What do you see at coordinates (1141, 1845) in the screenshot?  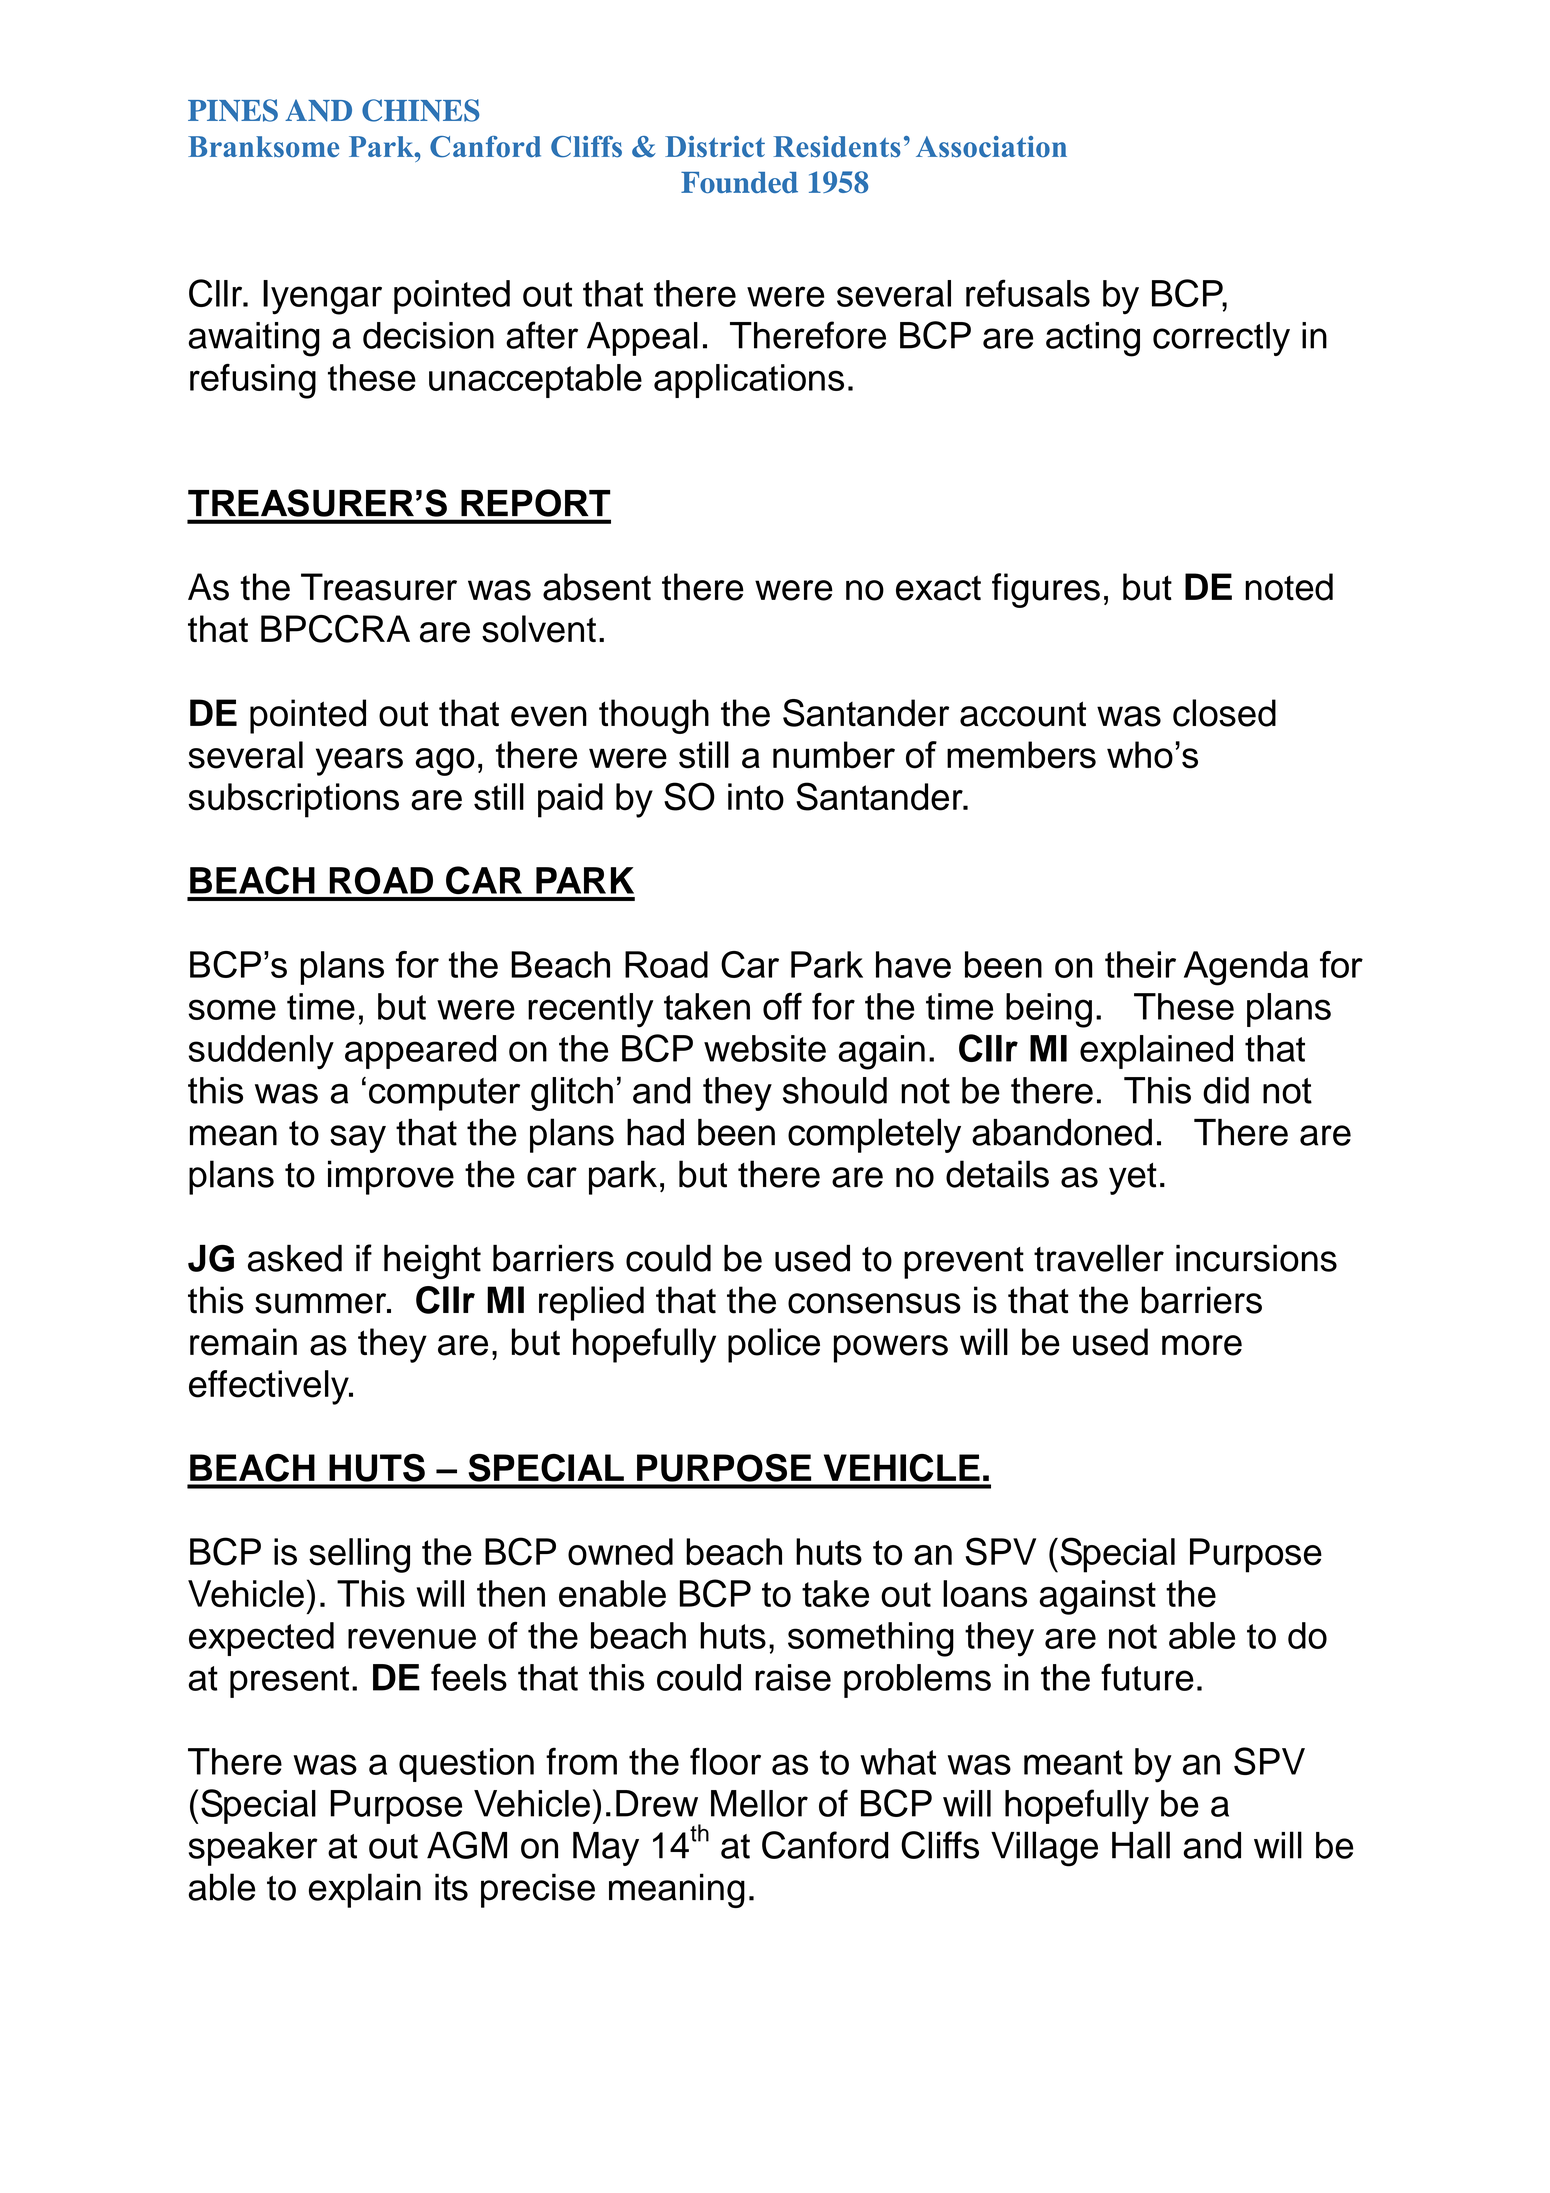 I see `Hall` at bounding box center [1141, 1845].
